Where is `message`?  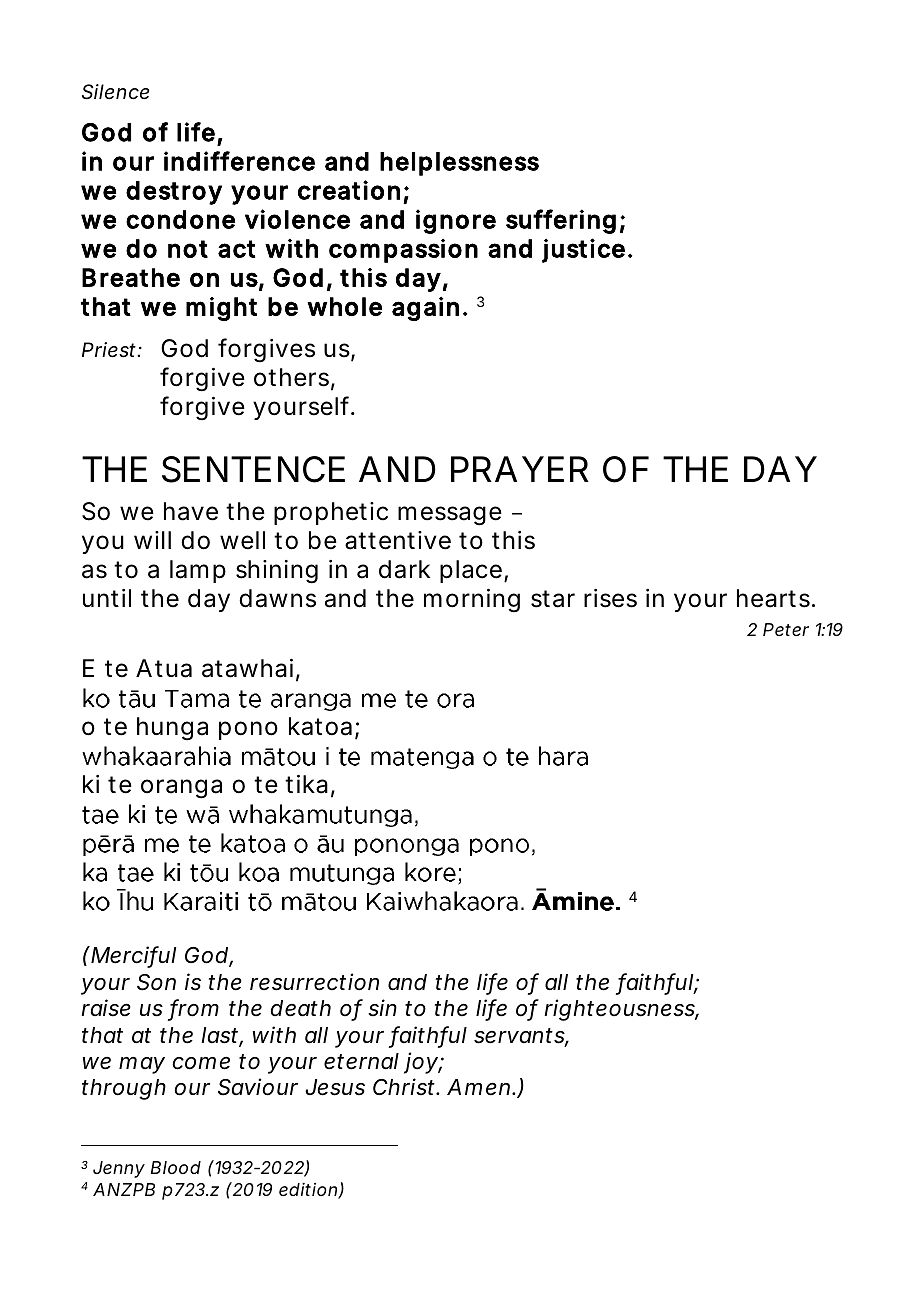
message is located at coordinates (450, 516).
